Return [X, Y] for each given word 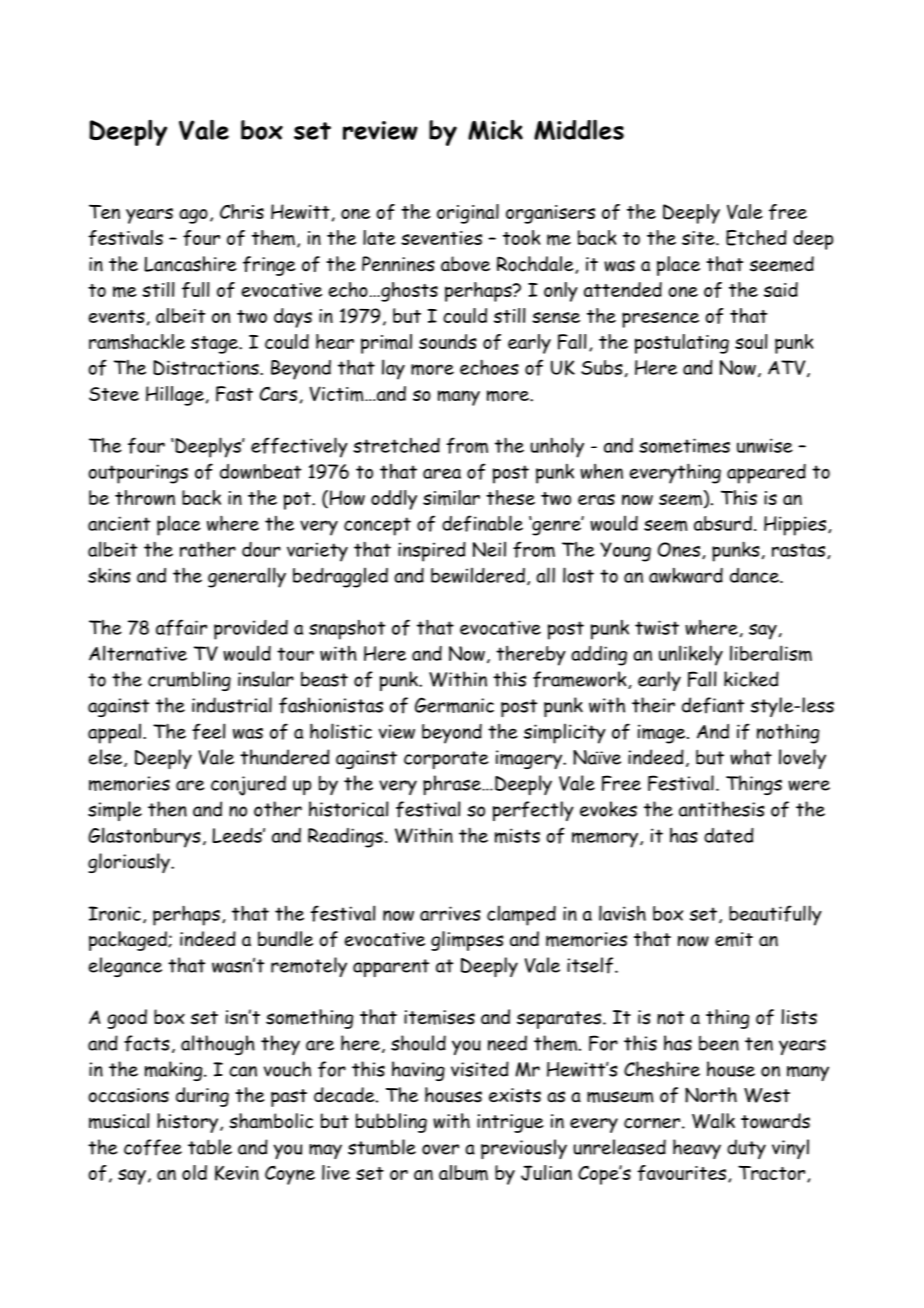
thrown [145, 497]
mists [517, 836]
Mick [495, 129]
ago [193, 216]
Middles [579, 130]
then [167, 809]
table [210, 1147]
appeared [766, 474]
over [440, 1149]
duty [746, 1149]
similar [451, 498]
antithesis [722, 809]
